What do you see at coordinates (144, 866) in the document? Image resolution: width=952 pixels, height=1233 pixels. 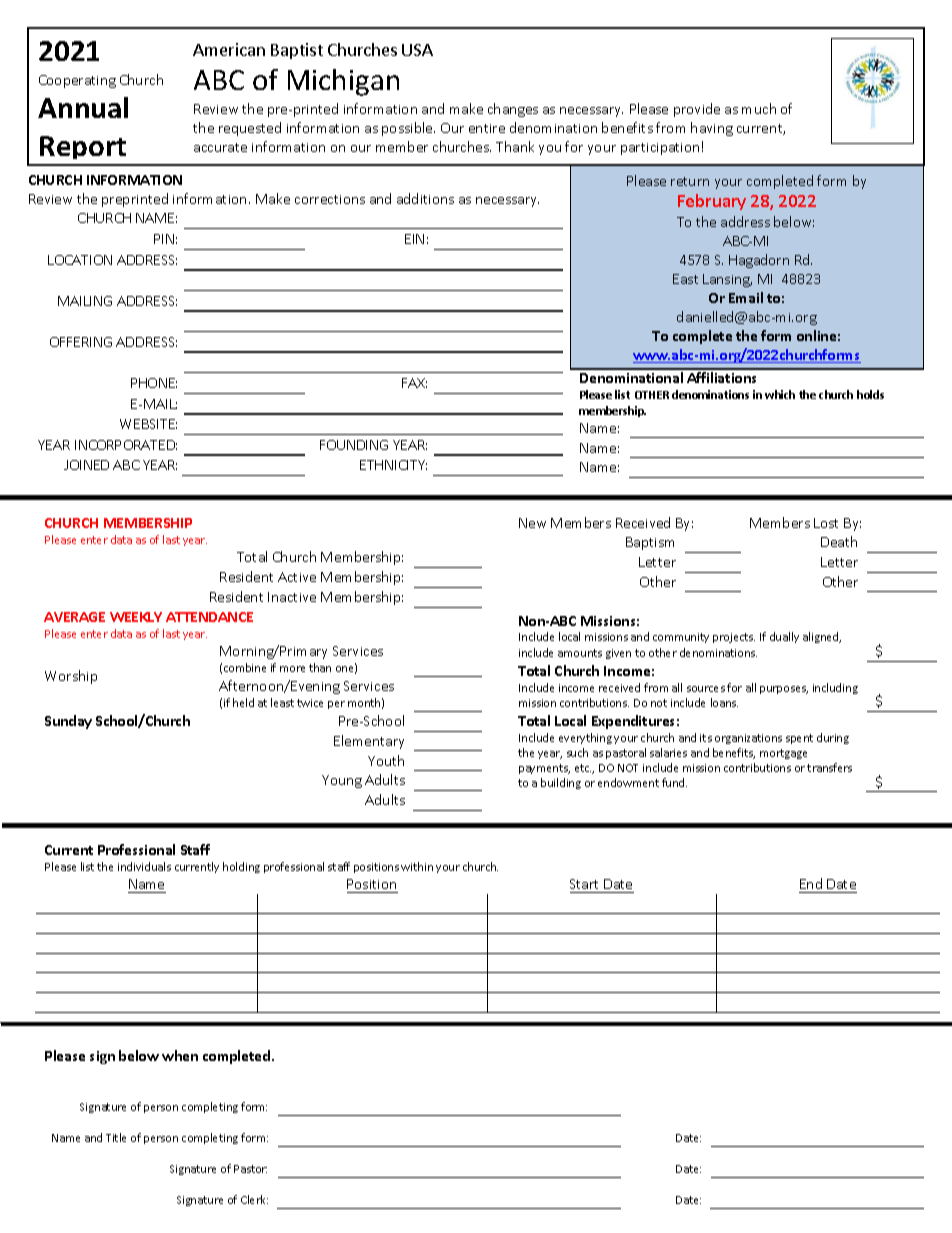 I see `individuals` at bounding box center [144, 866].
